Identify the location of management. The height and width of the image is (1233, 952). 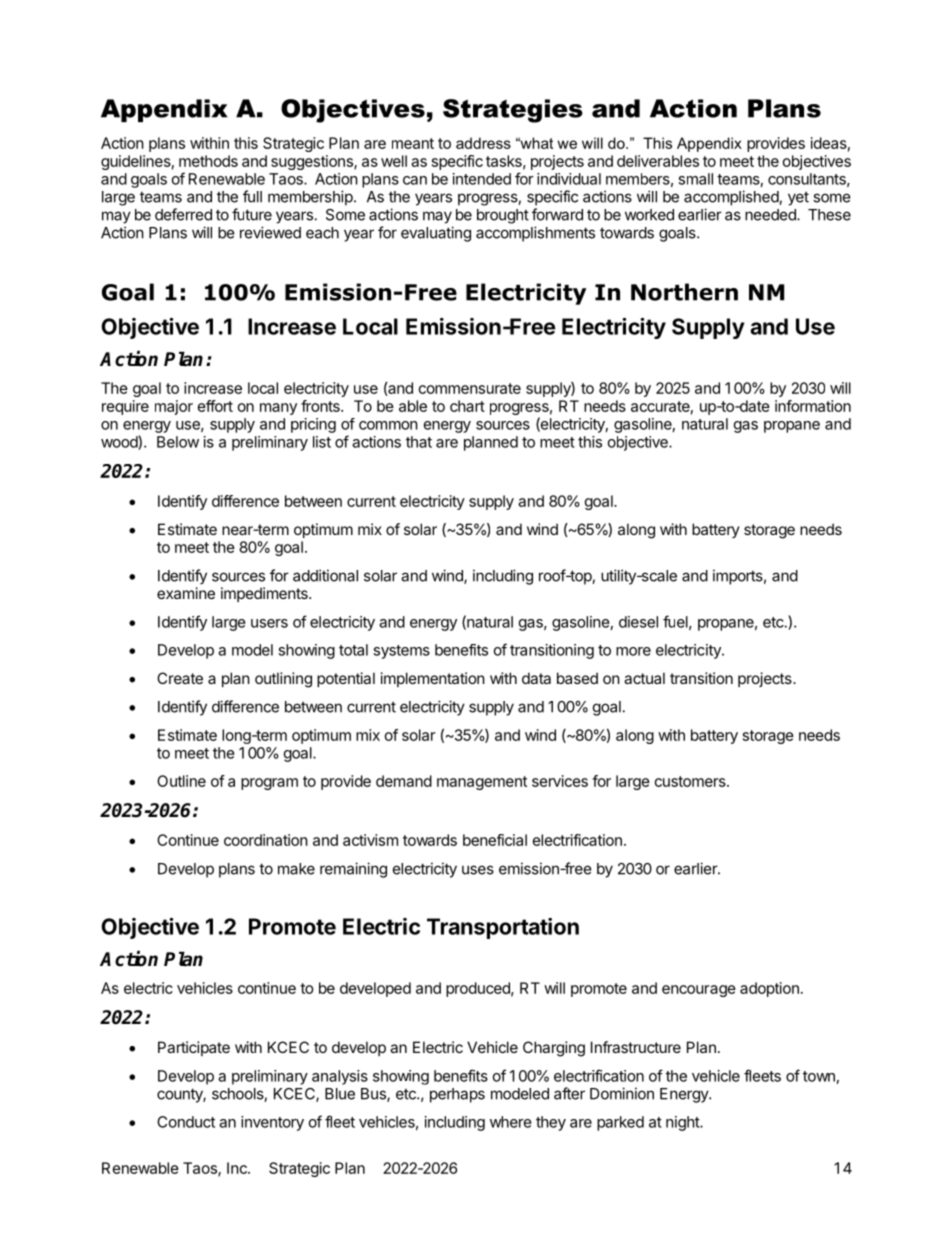
(482, 783).
